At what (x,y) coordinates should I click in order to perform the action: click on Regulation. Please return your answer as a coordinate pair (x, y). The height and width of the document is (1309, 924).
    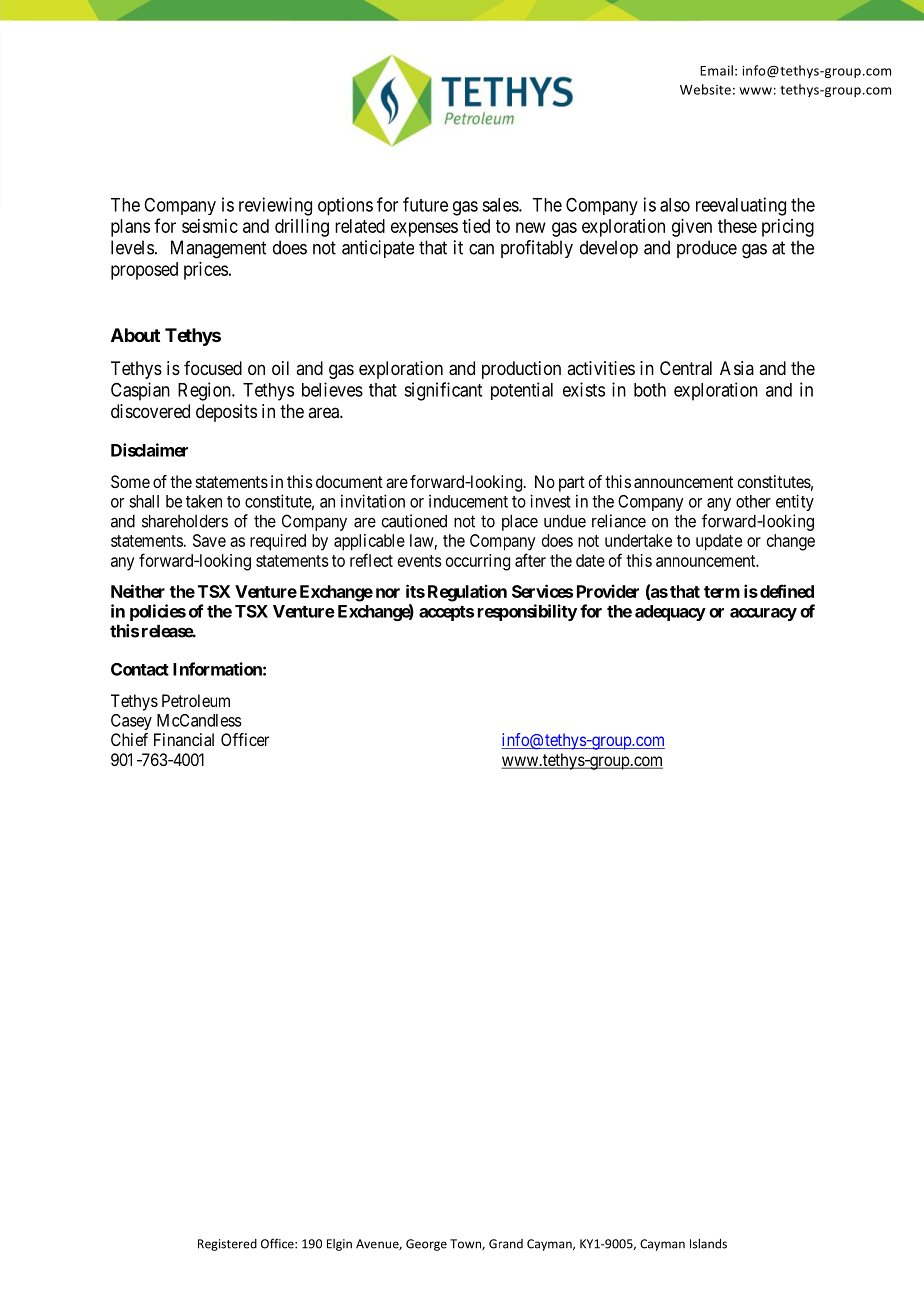
    Looking at the image, I should click on (467, 593).
